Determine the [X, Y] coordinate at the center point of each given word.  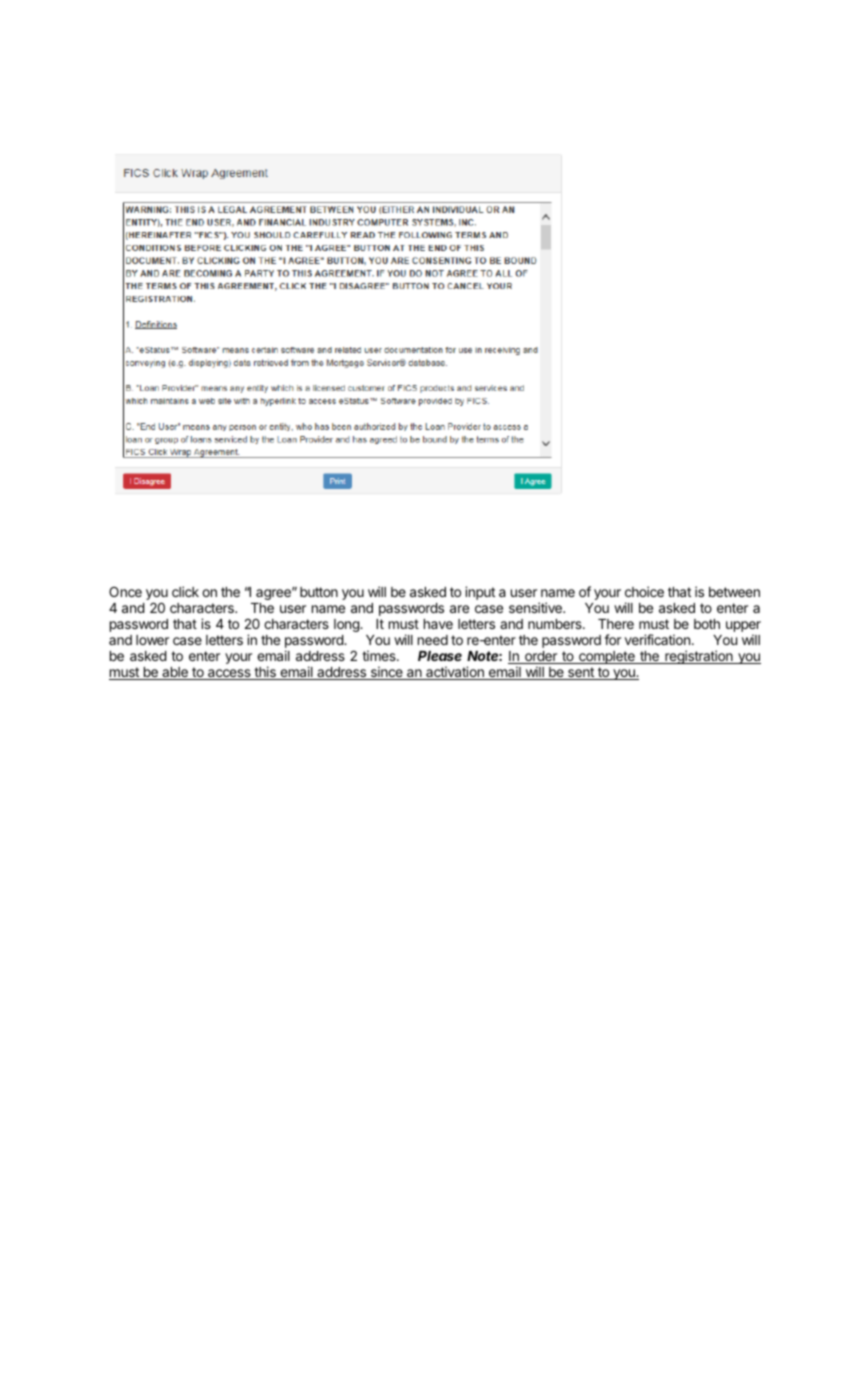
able [175, 673]
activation [455, 673]
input [480, 593]
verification [657, 639]
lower [152, 640]
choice [644, 591]
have [438, 624]
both [707, 624]
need [433, 640]
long [347, 625]
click [185, 591]
